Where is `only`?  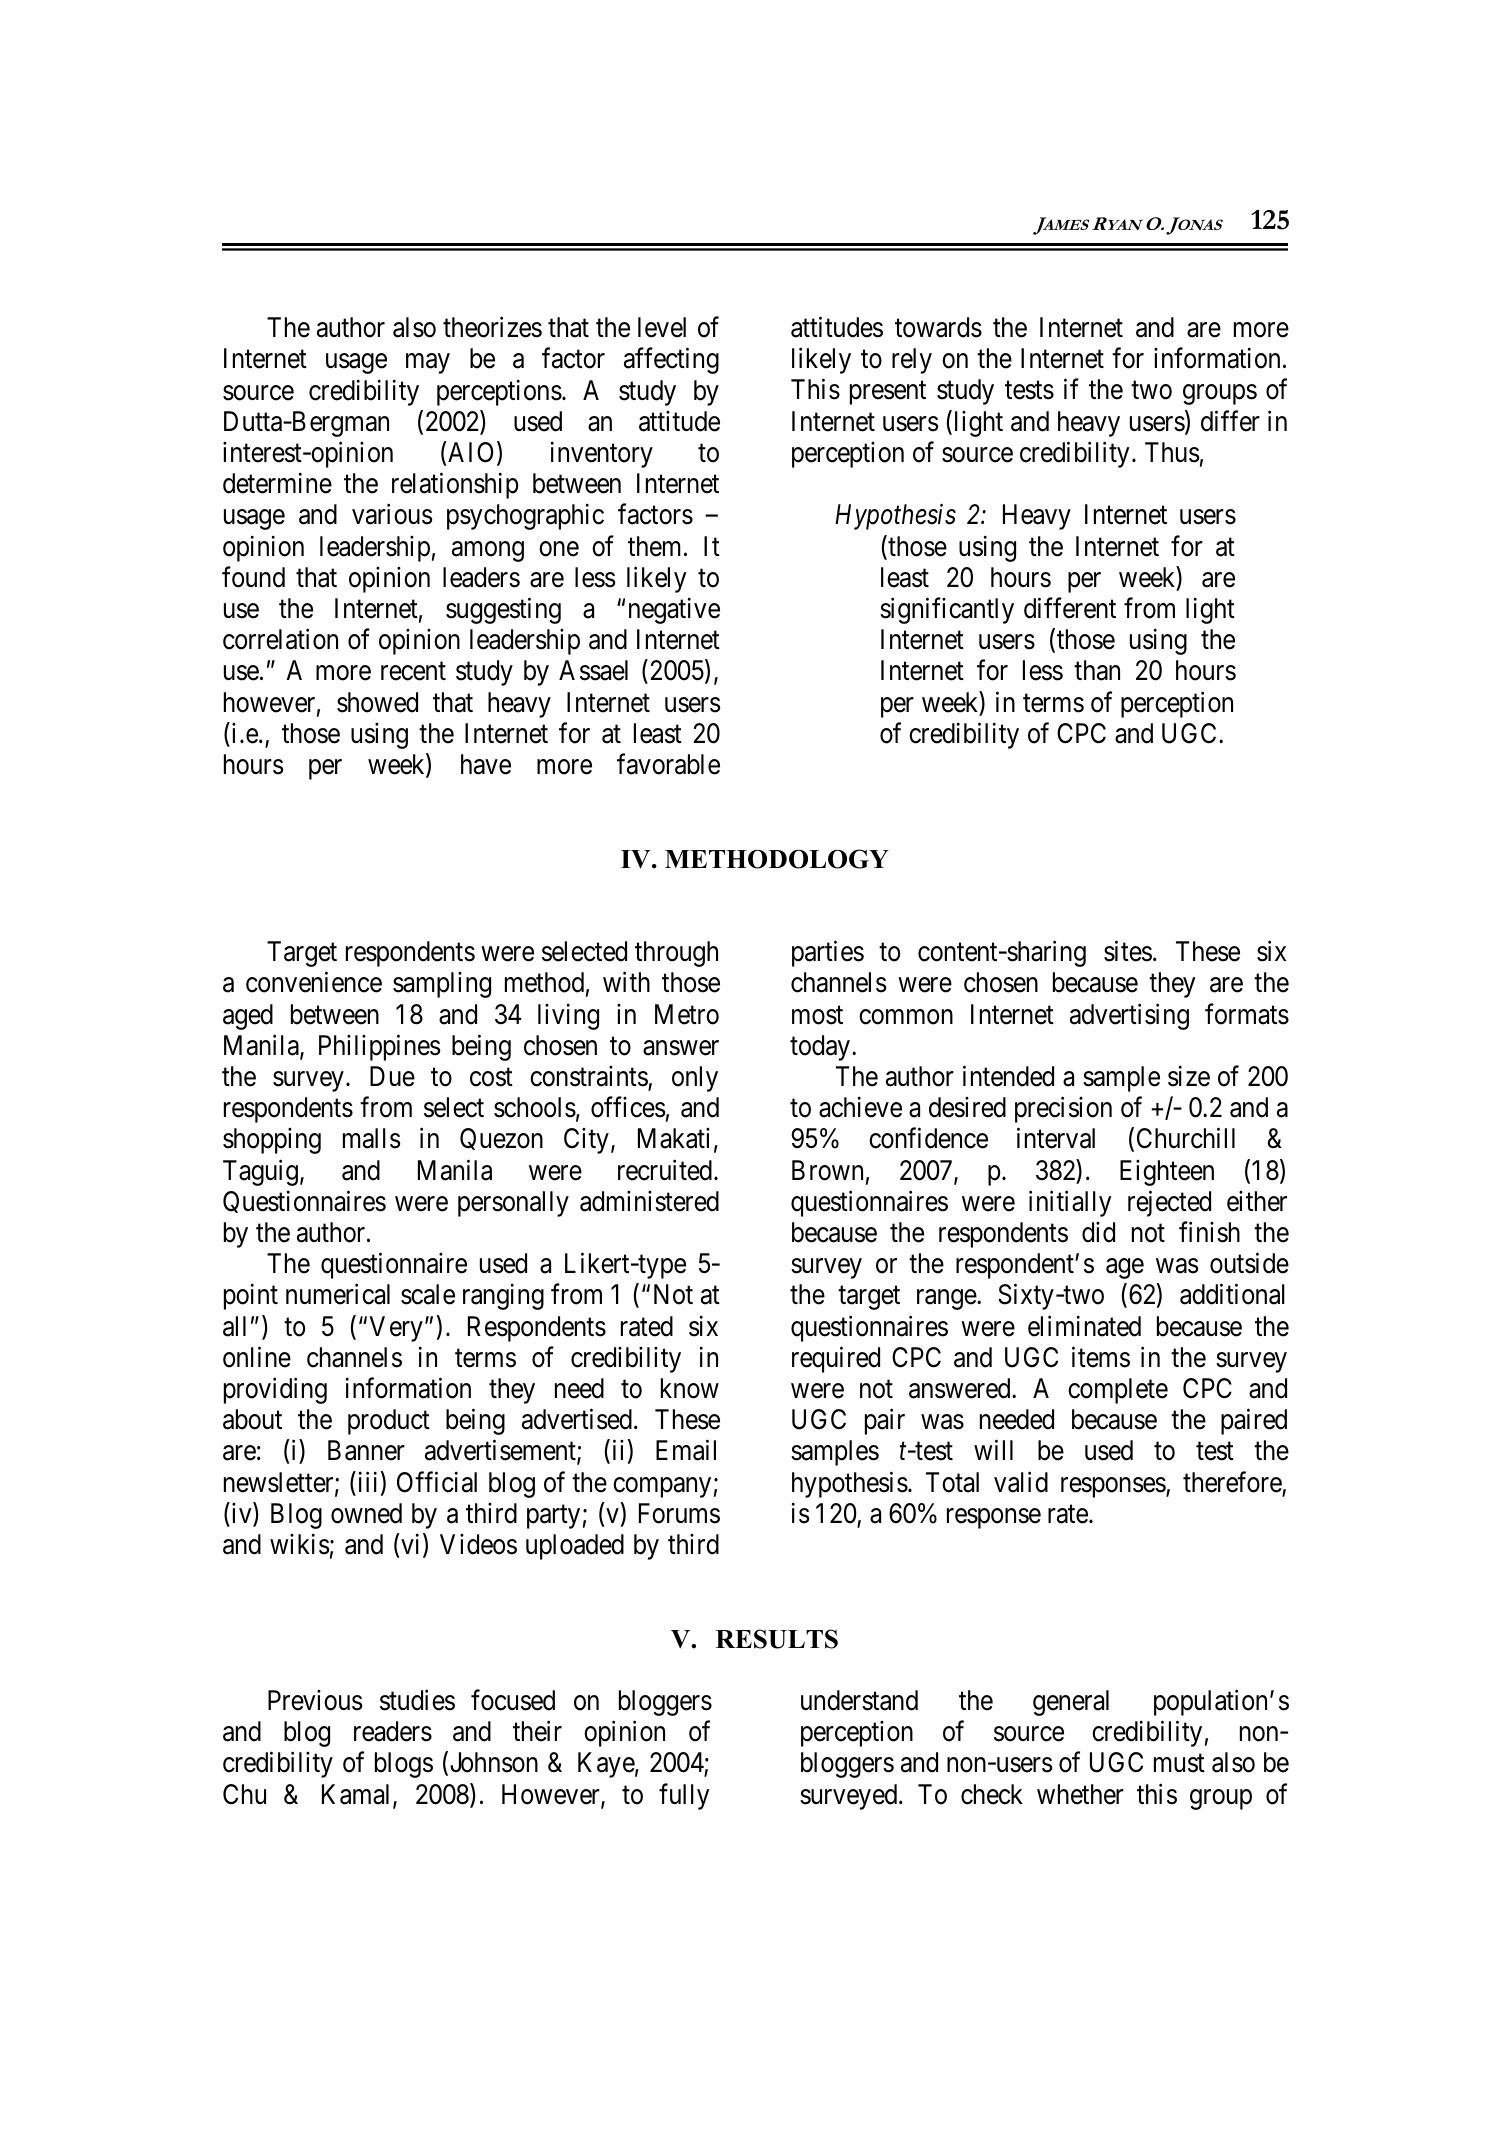 only is located at coordinates (695, 1079).
